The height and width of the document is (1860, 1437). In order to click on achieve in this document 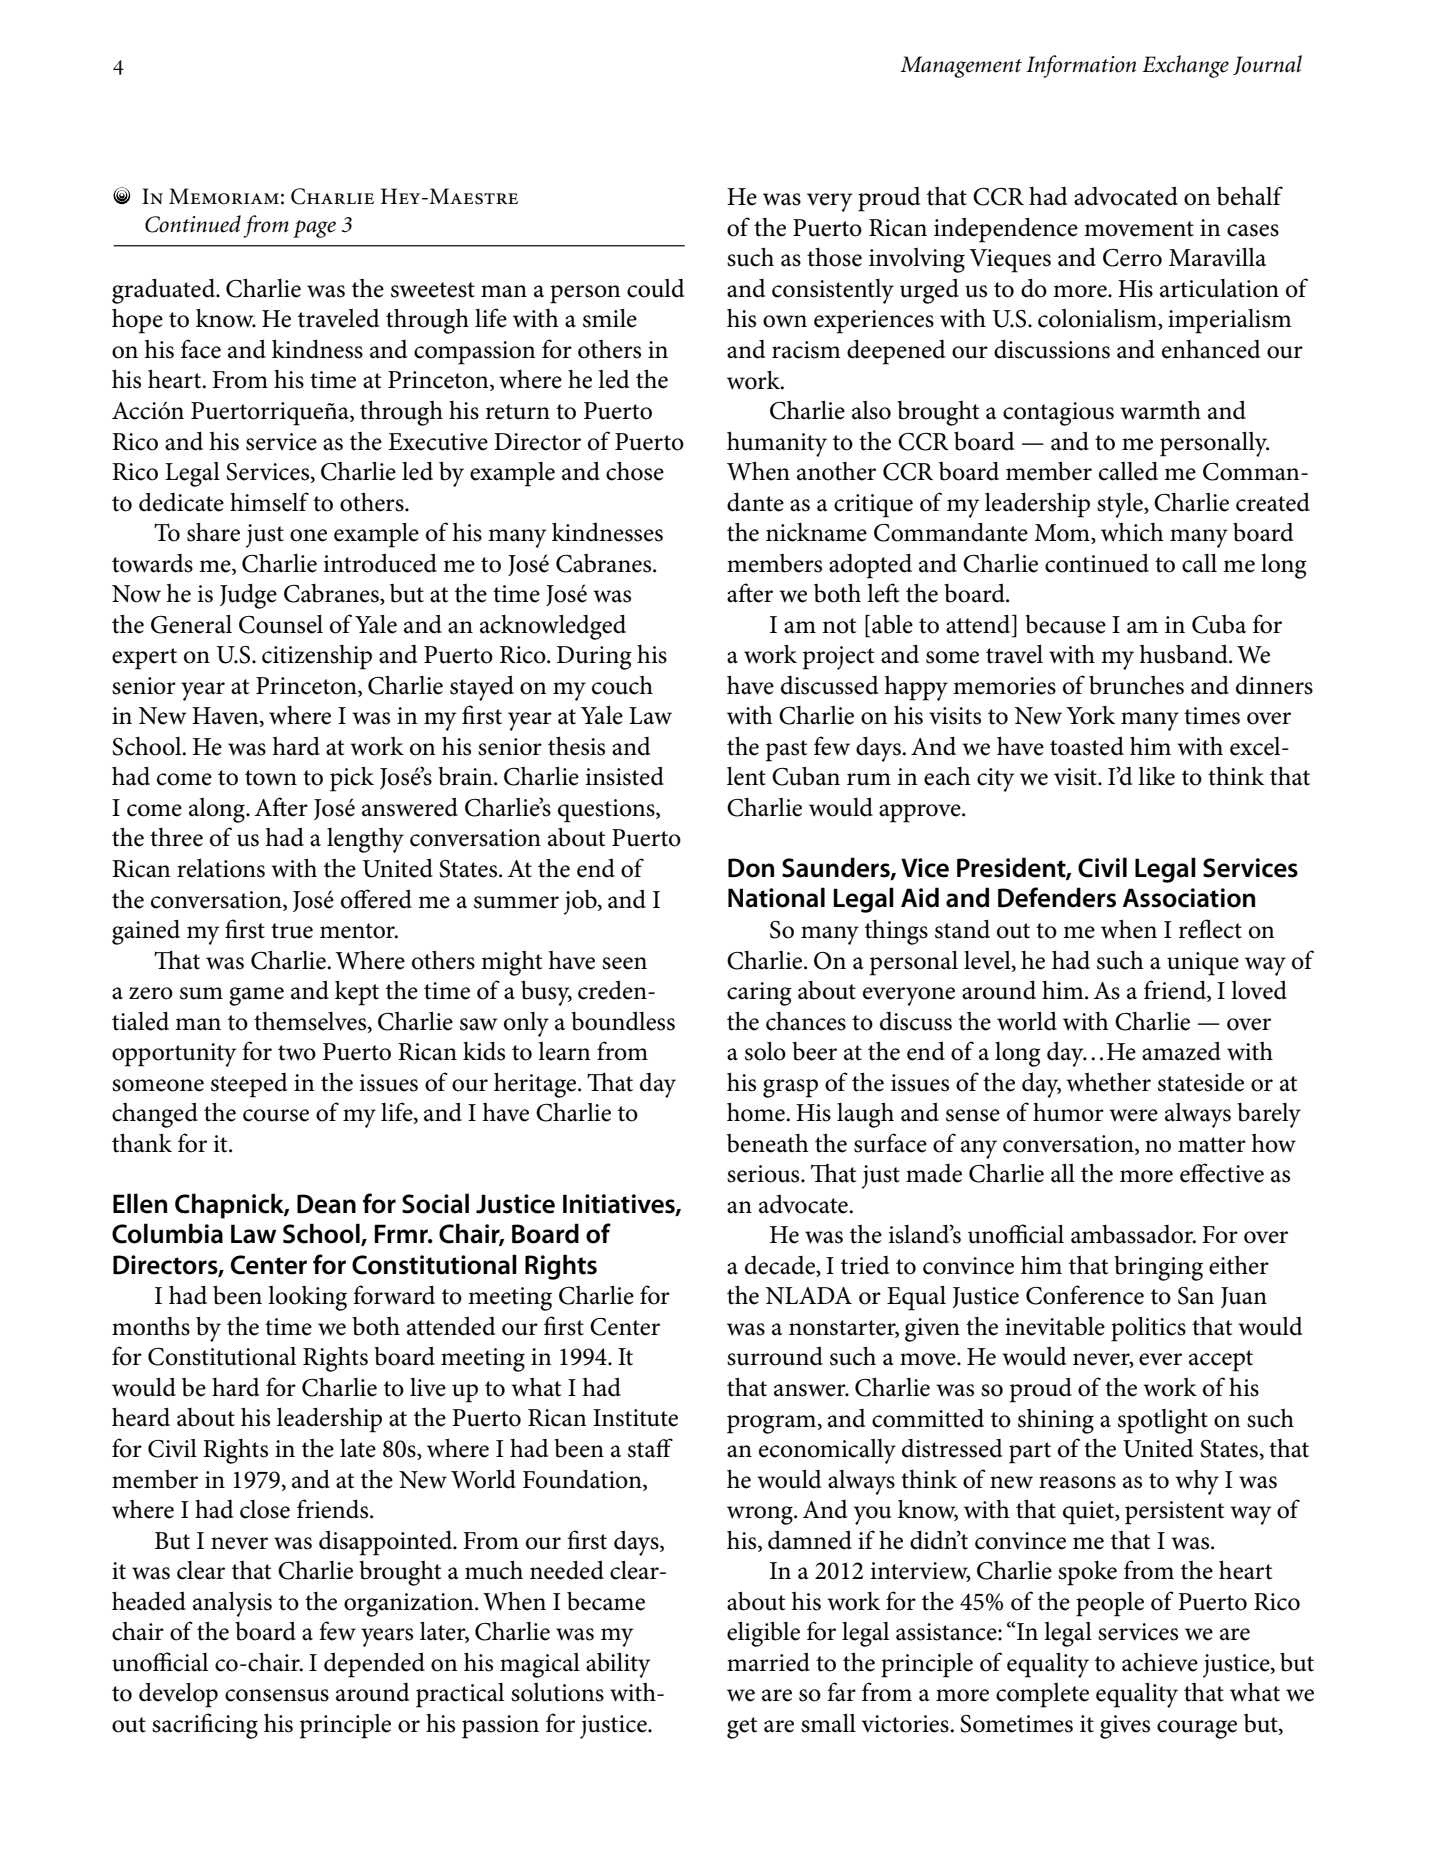, I will do `click(1160, 1662)`.
